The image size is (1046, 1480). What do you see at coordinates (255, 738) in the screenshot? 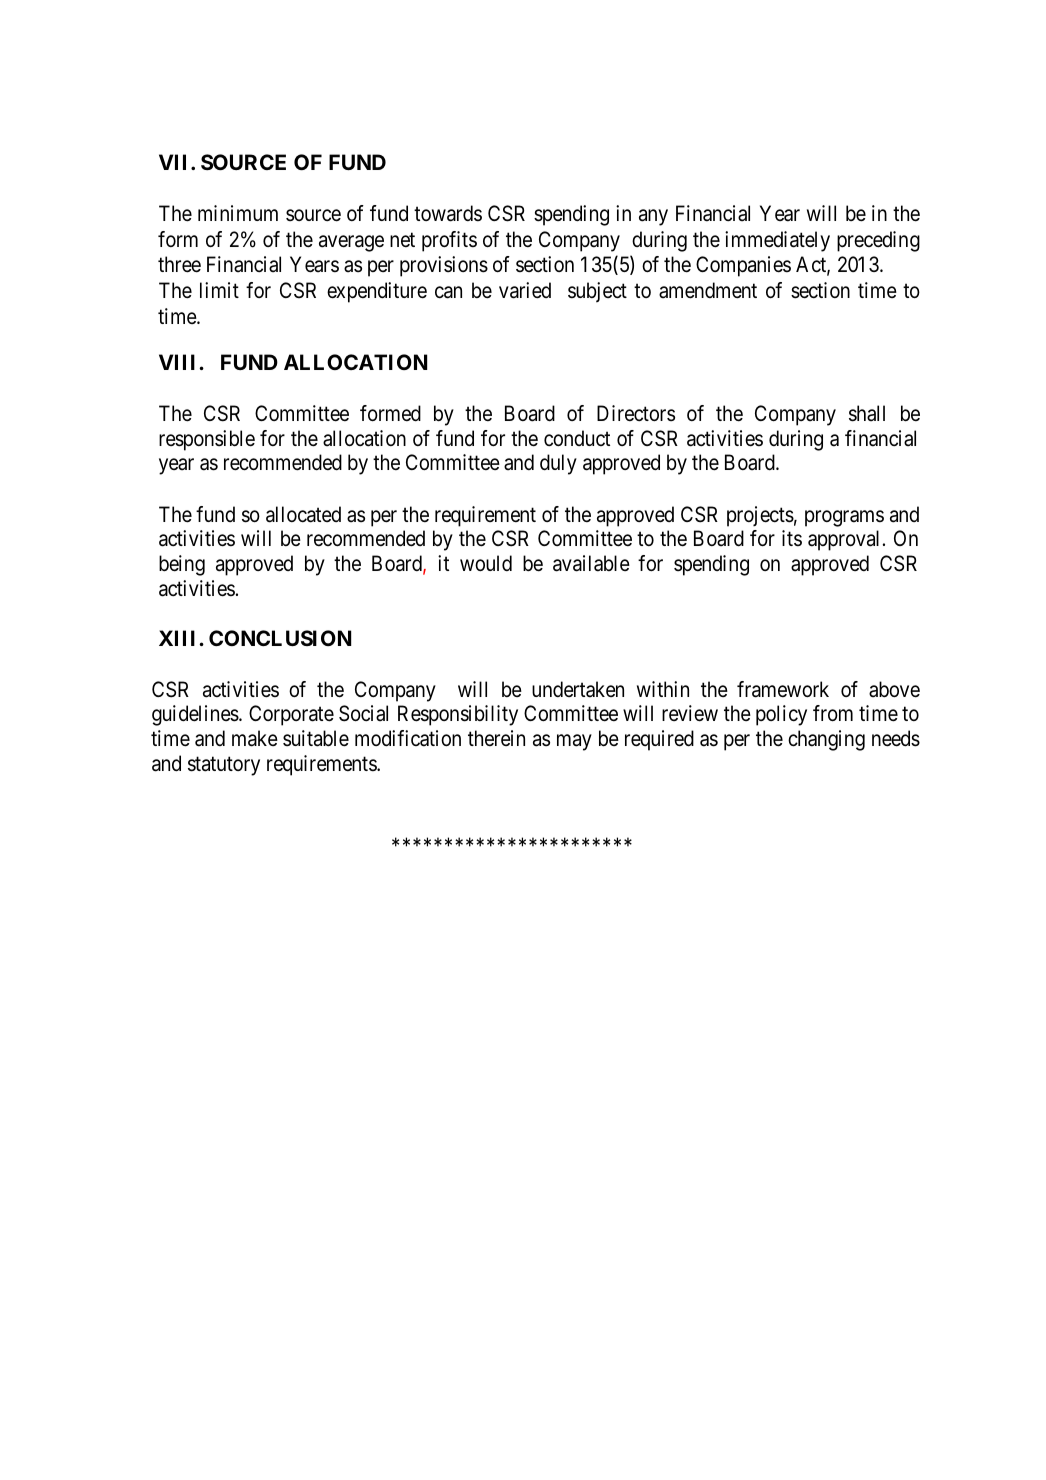
I see `make` at bounding box center [255, 738].
